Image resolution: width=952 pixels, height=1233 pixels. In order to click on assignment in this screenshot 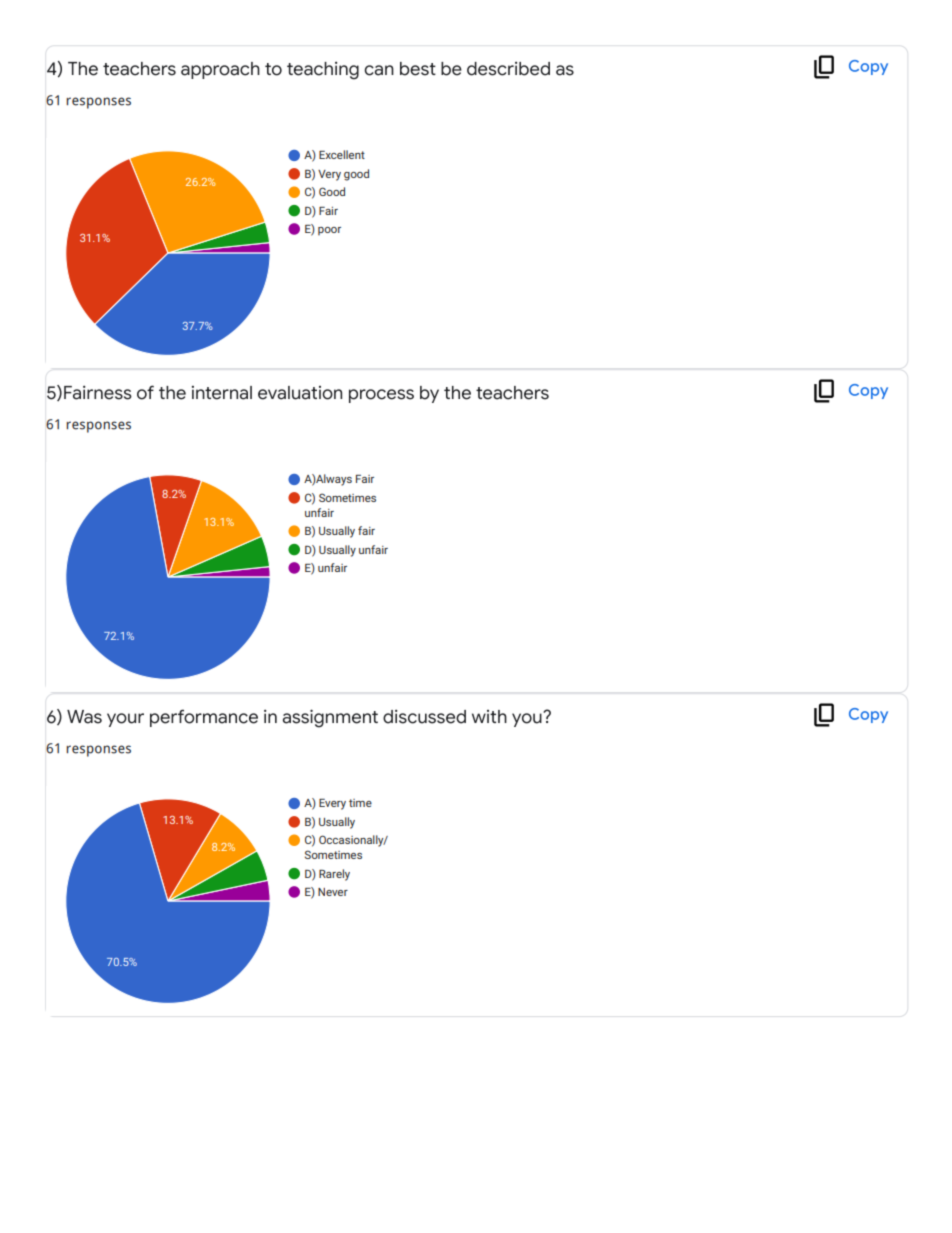, I will do `click(330, 718)`.
